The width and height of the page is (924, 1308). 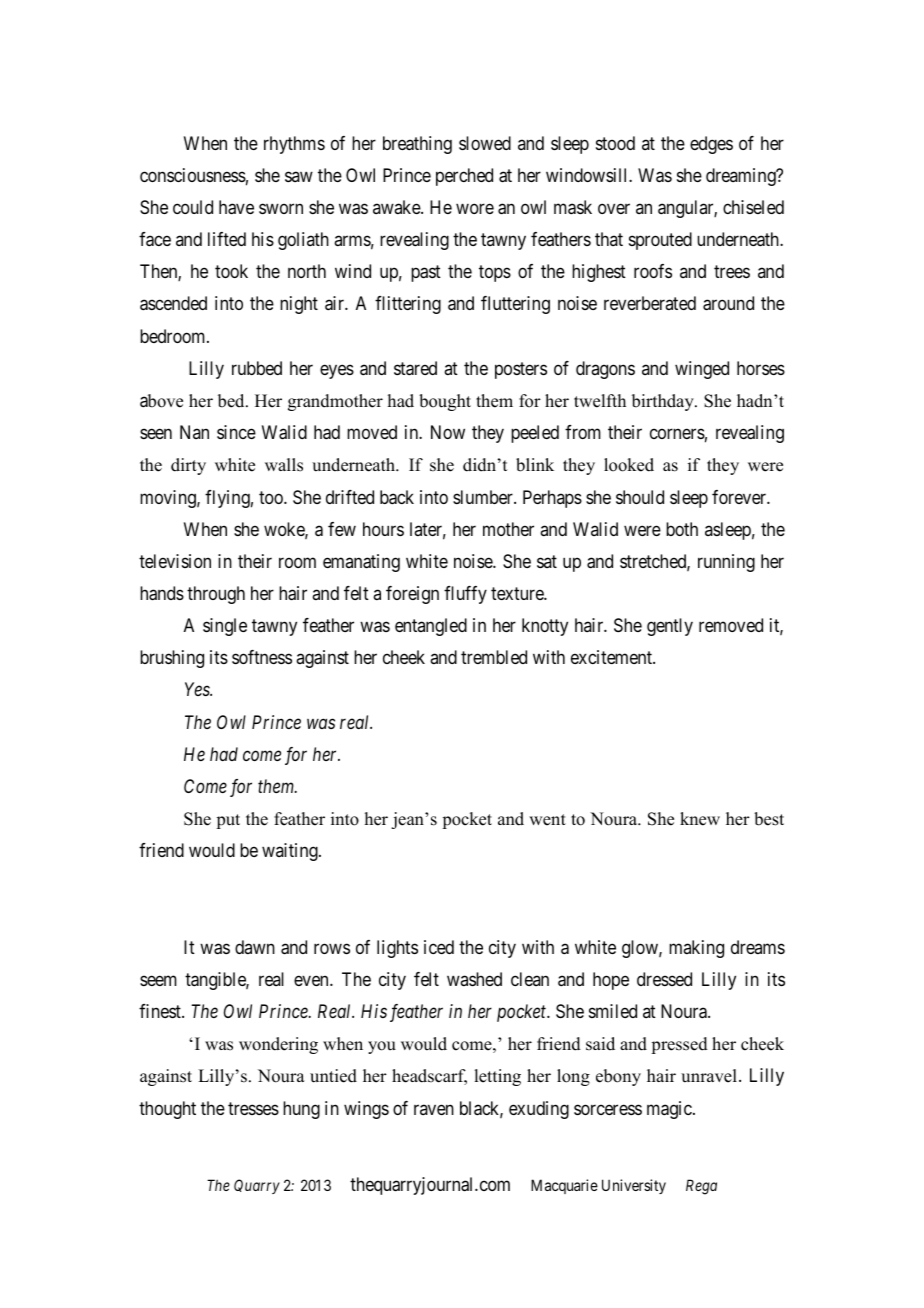 What do you see at coordinates (711, 145) in the page?
I see `edges` at bounding box center [711, 145].
